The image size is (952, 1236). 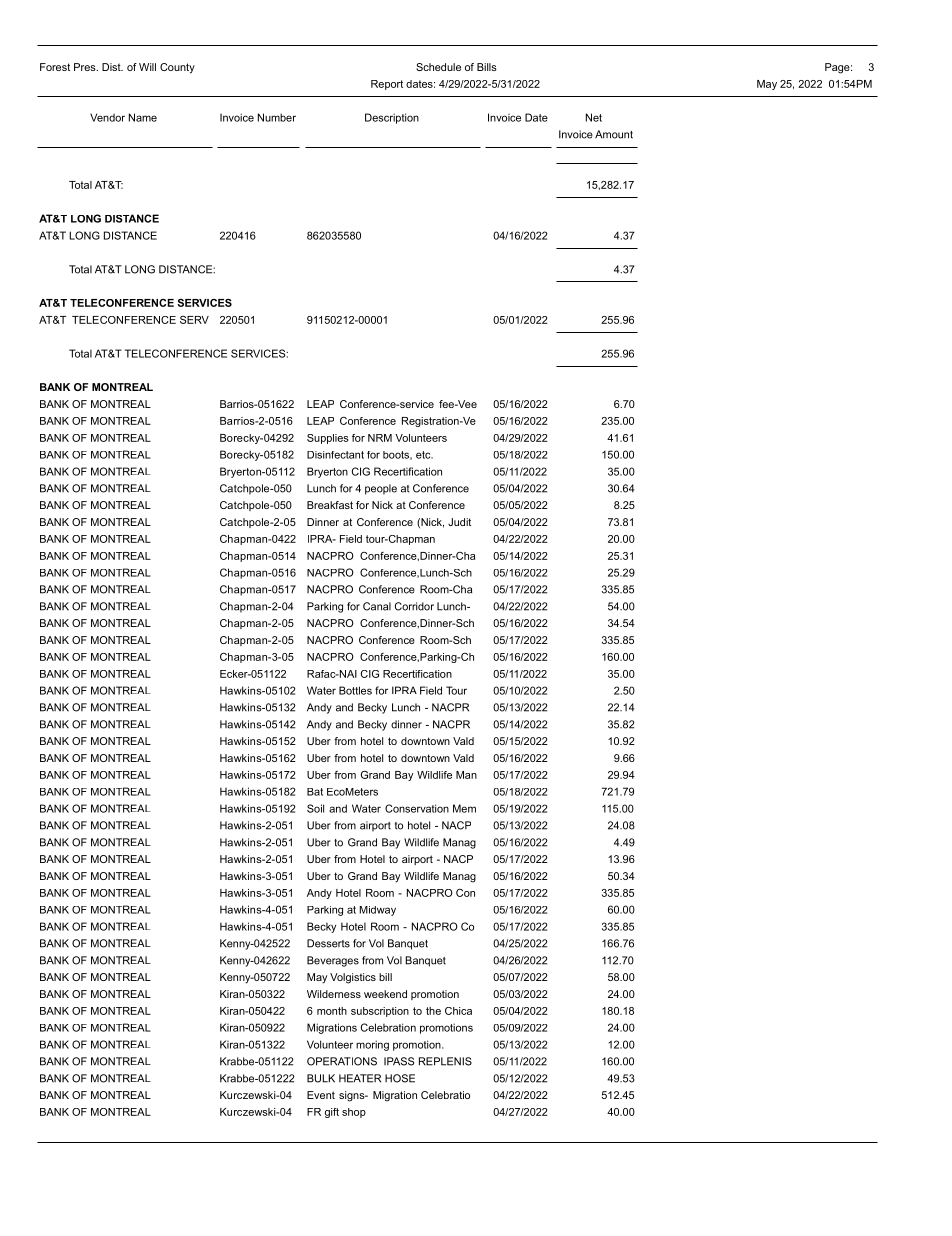 I want to click on Breakfast, so click(x=330, y=505).
